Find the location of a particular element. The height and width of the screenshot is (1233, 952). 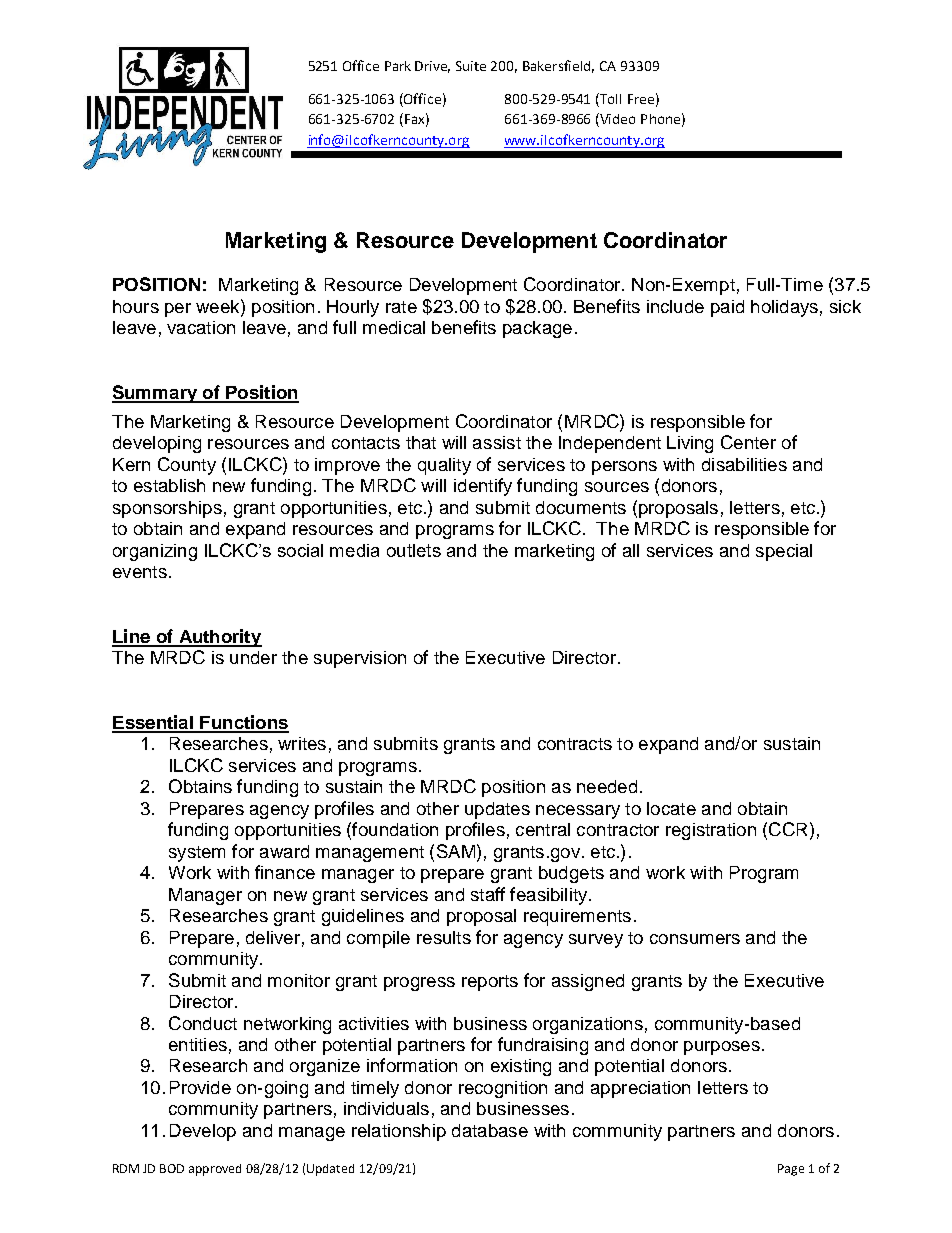

Suite is located at coordinates (471, 66).
